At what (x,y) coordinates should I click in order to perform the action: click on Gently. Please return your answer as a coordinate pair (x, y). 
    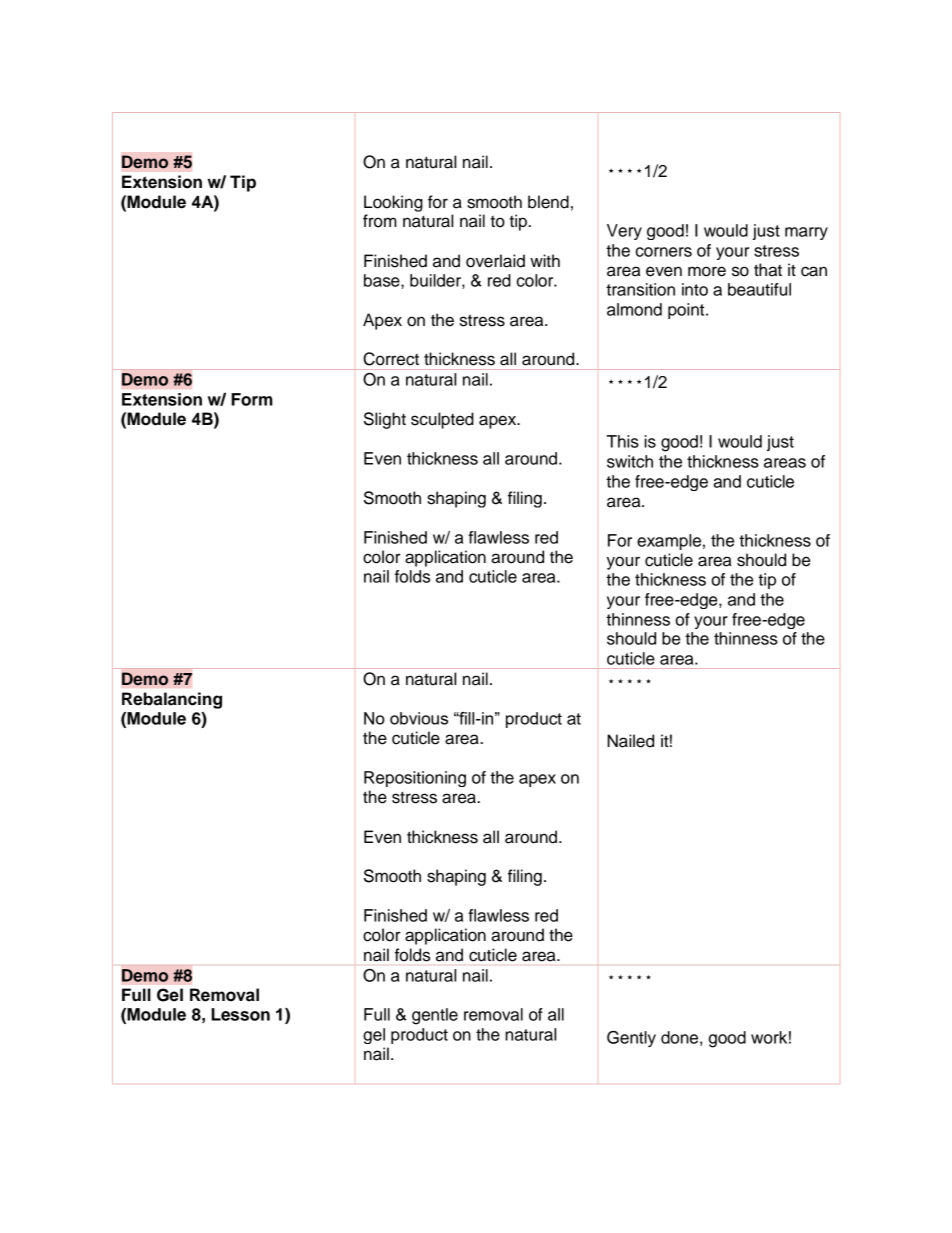
    Looking at the image, I should click on (631, 1039).
